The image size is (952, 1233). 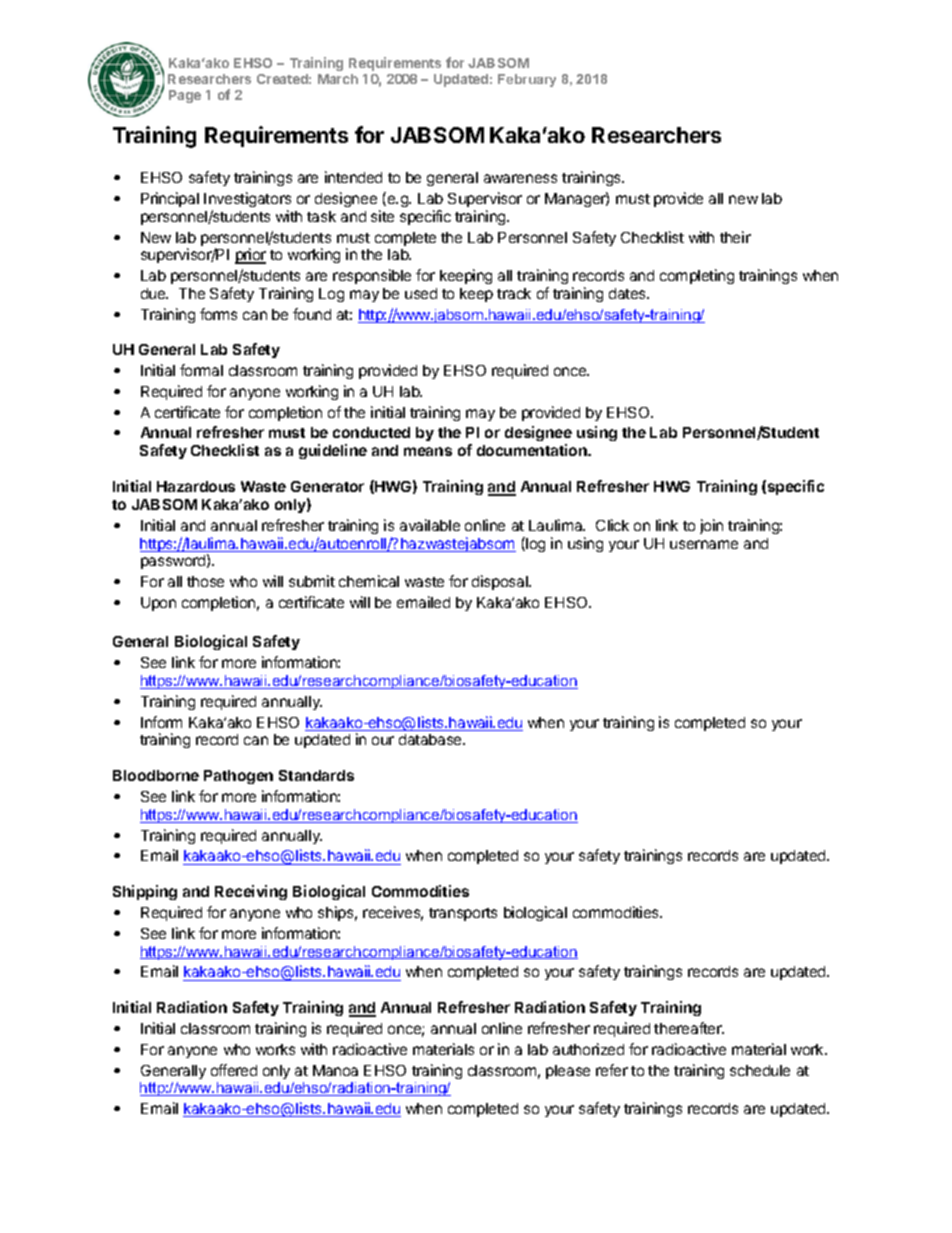 I want to click on disposal, so click(x=501, y=582).
